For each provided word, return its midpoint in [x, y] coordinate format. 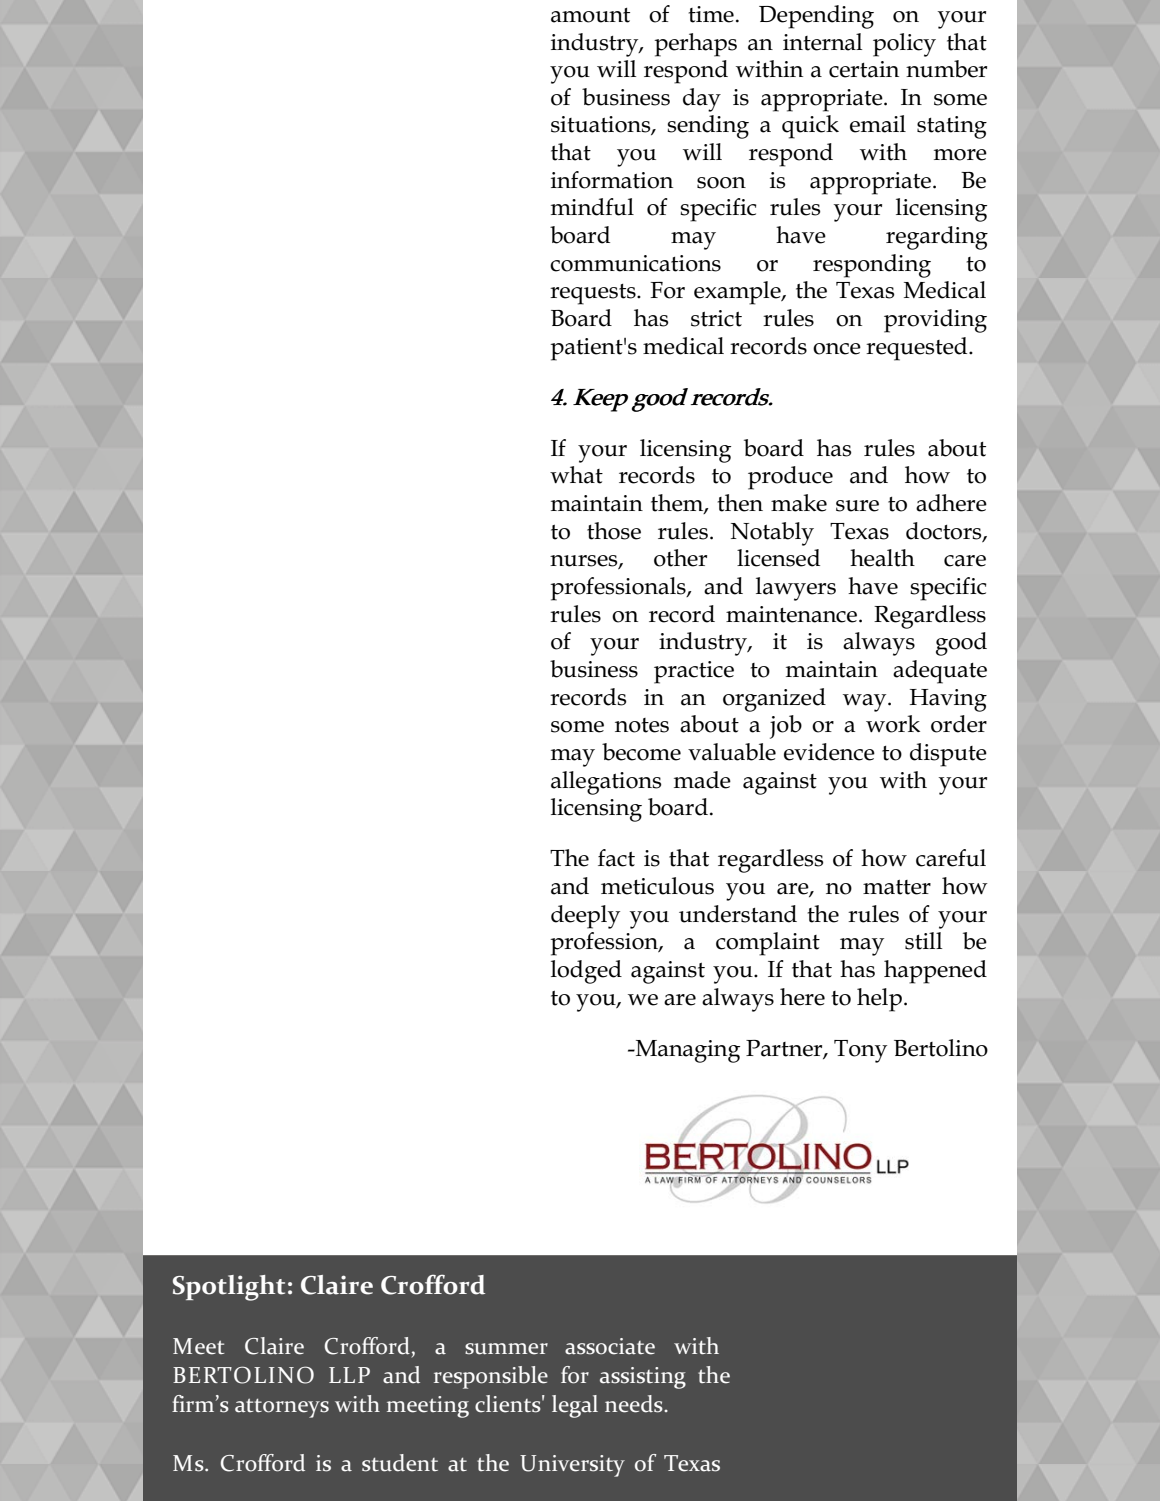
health [882, 558]
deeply [585, 917]
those [614, 531]
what [576, 475]
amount [590, 15]
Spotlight [229, 1288]
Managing [686, 1051]
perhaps [695, 45]
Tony [860, 1051]
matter [897, 887]
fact [616, 858]
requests [594, 294]
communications [635, 263]
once [837, 349]
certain [864, 69]
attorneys [282, 1408]
